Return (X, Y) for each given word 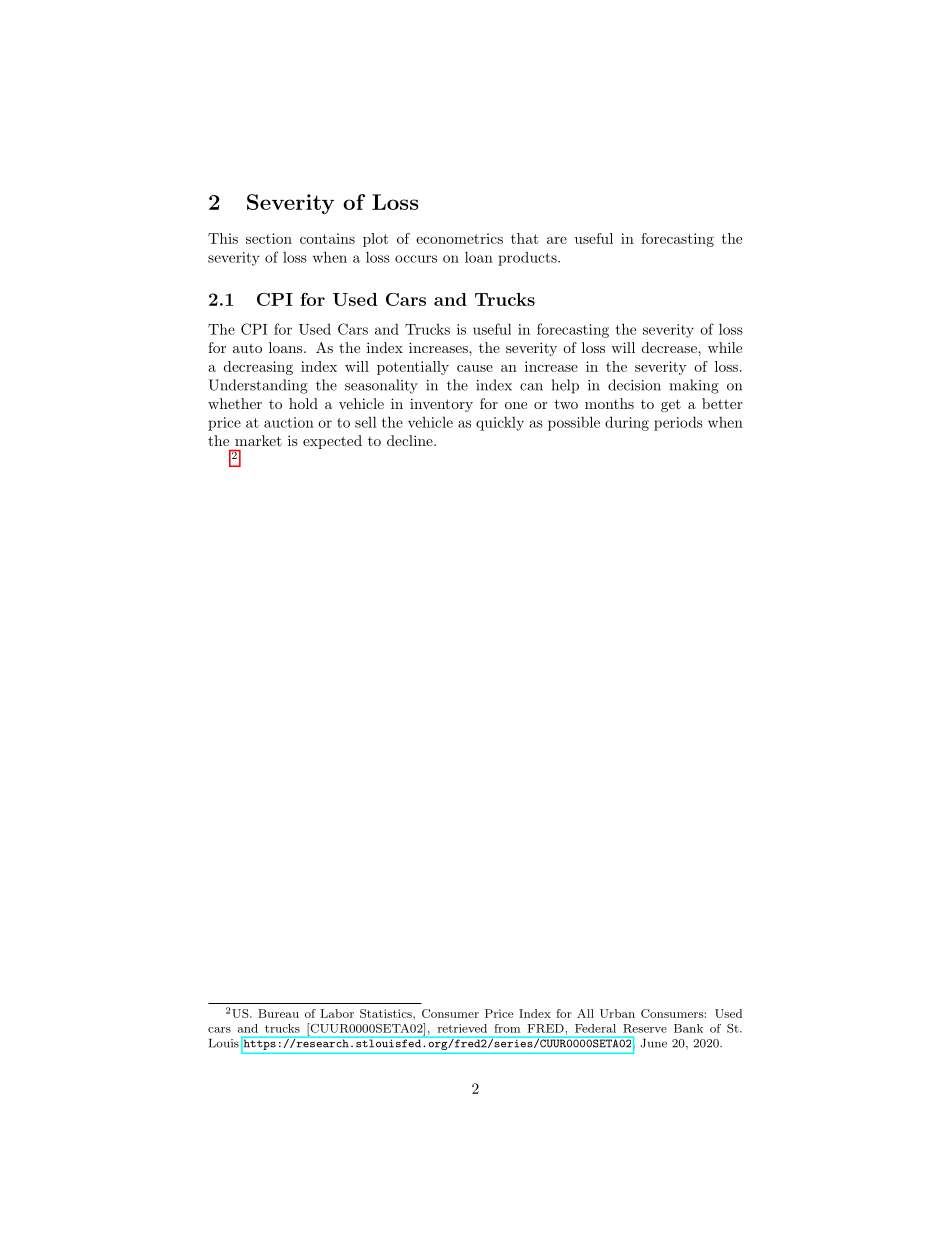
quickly (500, 424)
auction (289, 422)
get (671, 405)
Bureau (278, 1013)
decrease (670, 347)
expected (332, 442)
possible (574, 423)
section (269, 238)
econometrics (459, 238)
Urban (617, 1013)
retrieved (462, 1028)
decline (411, 440)
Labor (337, 1013)
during (627, 423)
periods (678, 423)
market (258, 440)
